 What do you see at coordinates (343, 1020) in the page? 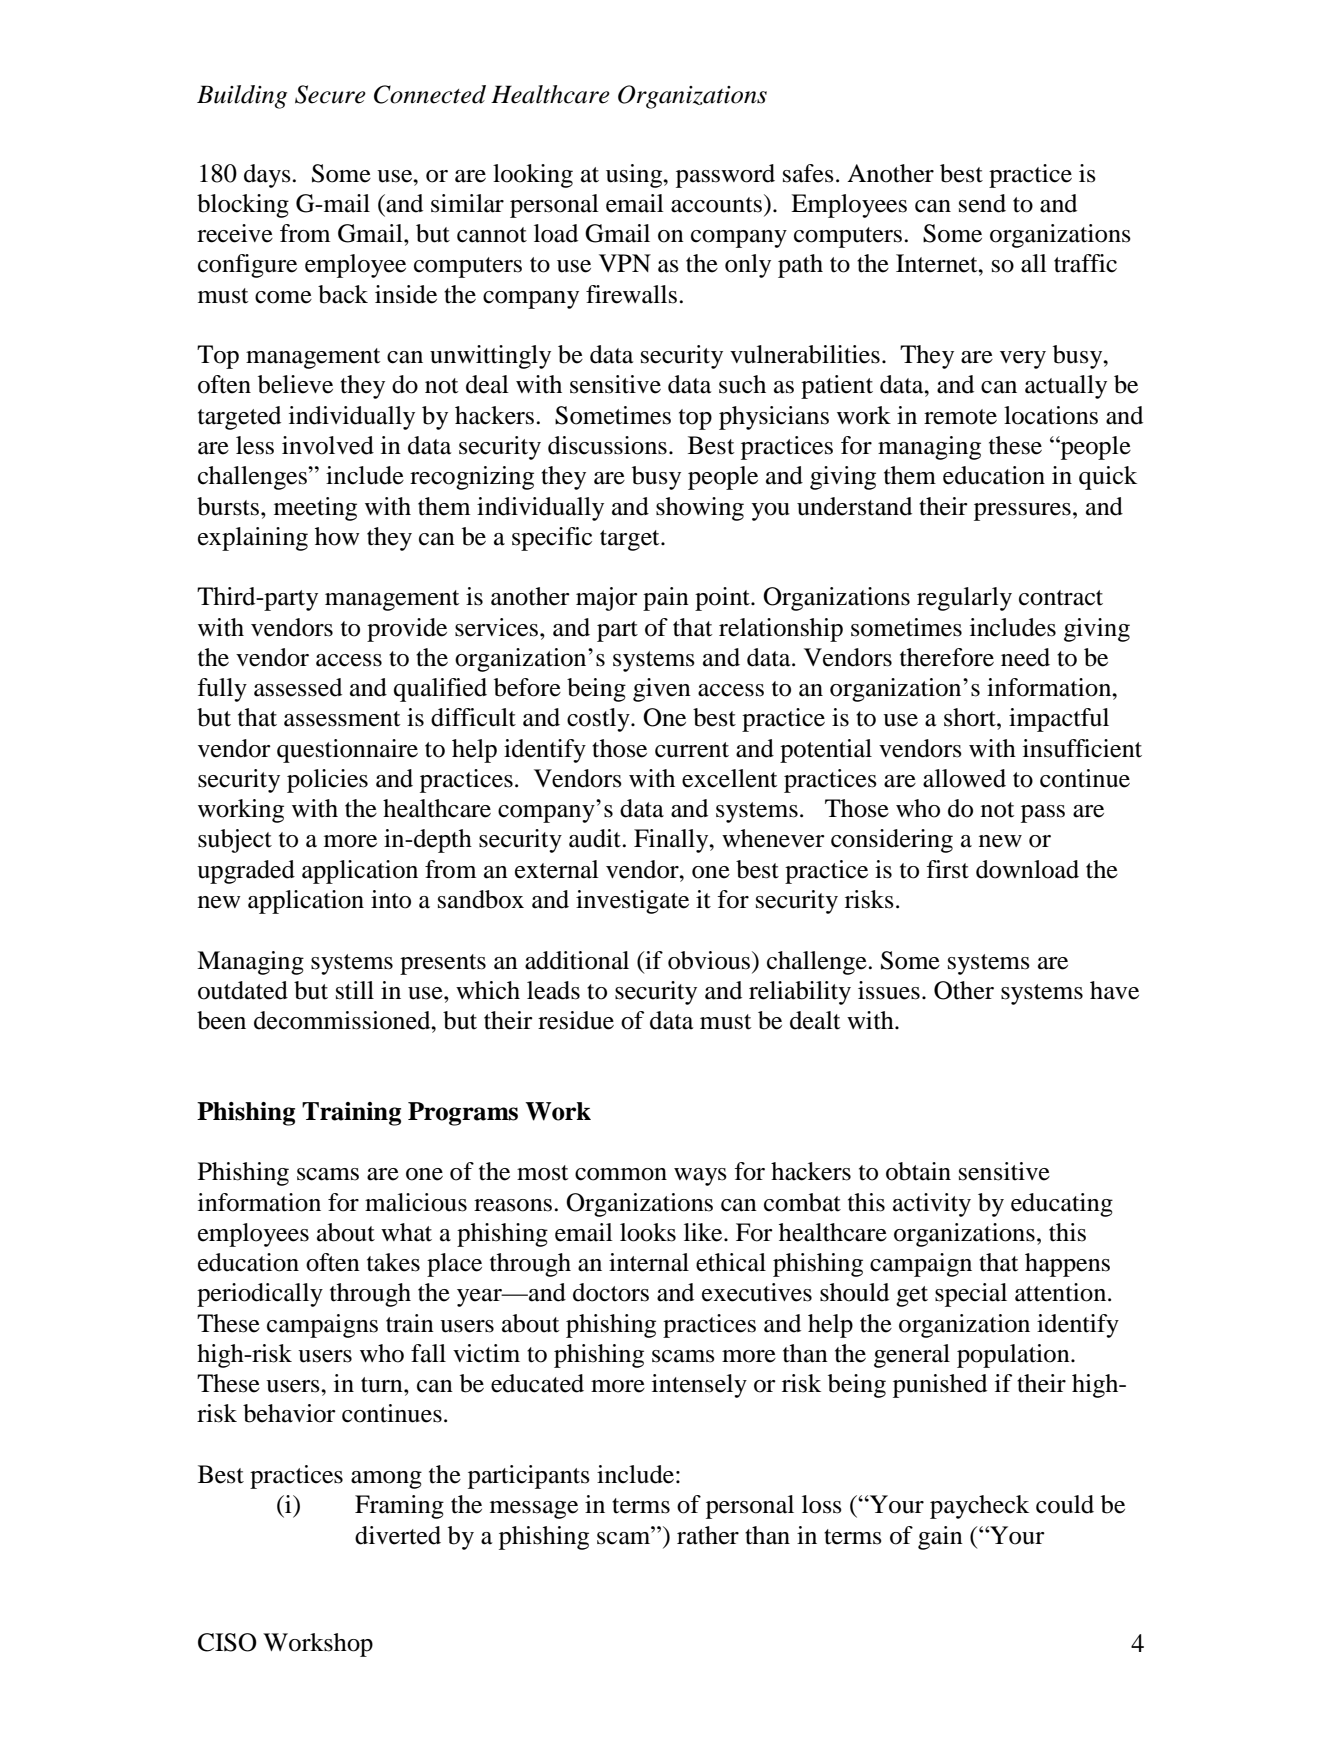
I see `decommissioned` at bounding box center [343, 1020].
